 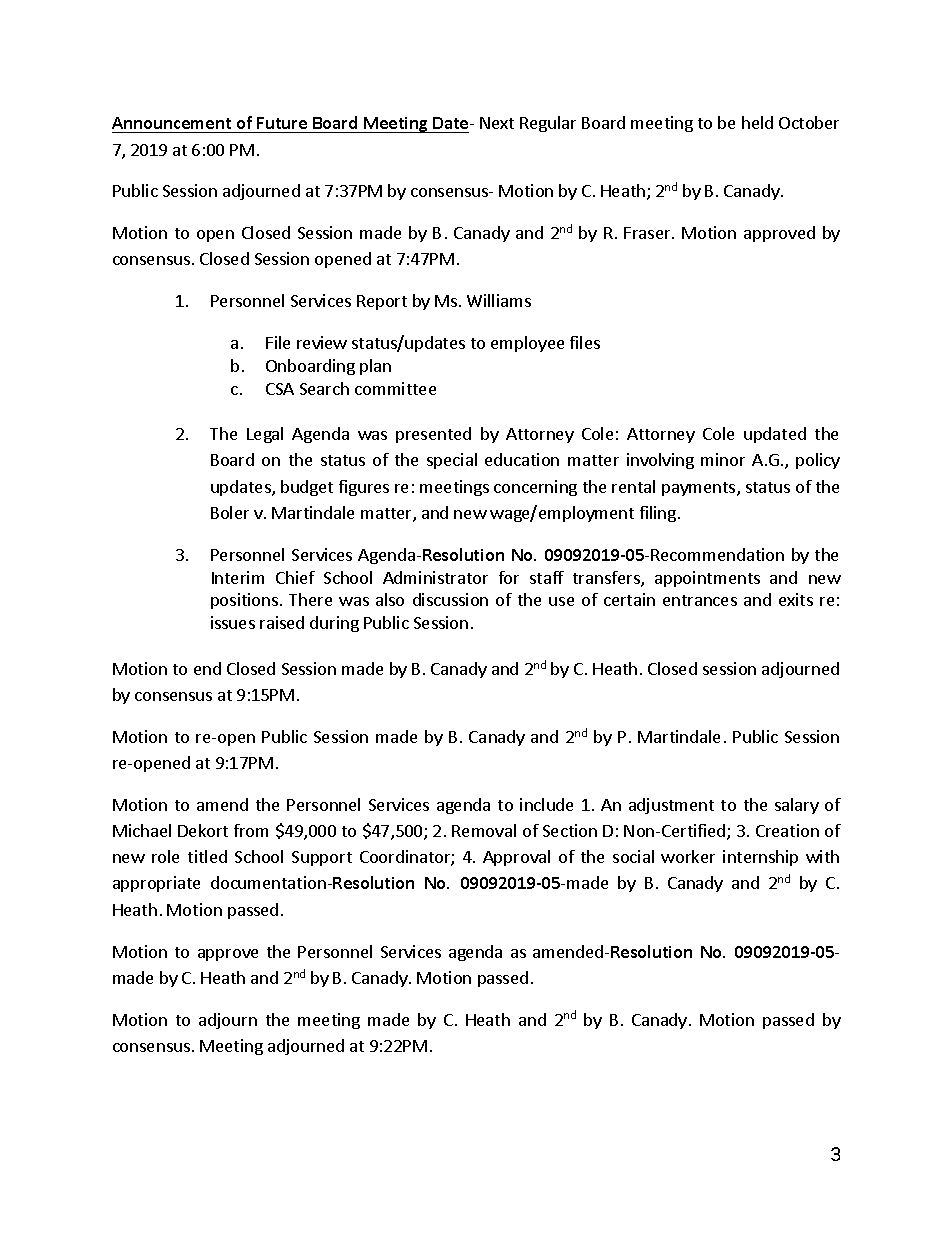 I want to click on payments, so click(x=700, y=489).
